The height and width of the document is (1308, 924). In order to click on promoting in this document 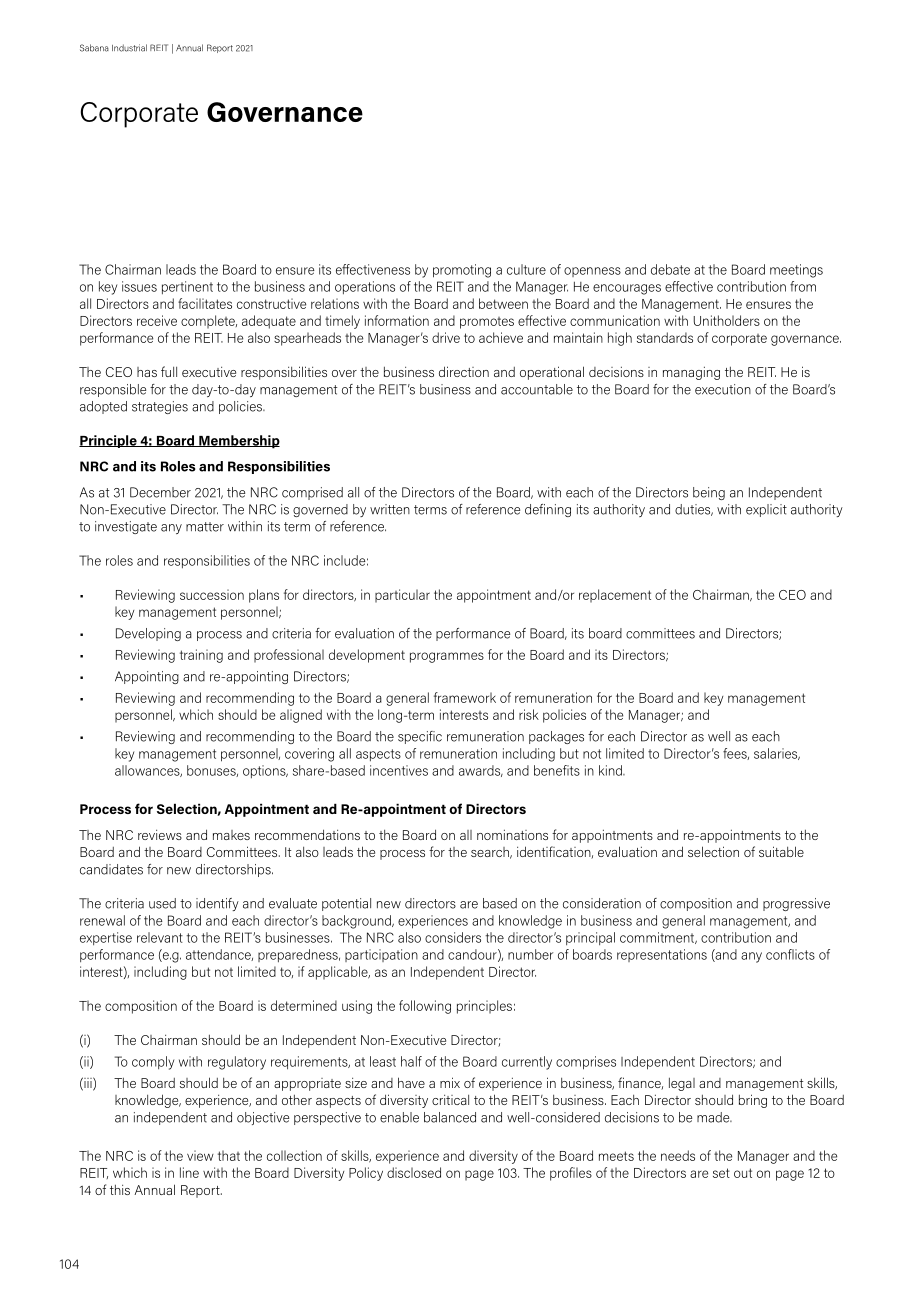, I will do `click(462, 271)`.
